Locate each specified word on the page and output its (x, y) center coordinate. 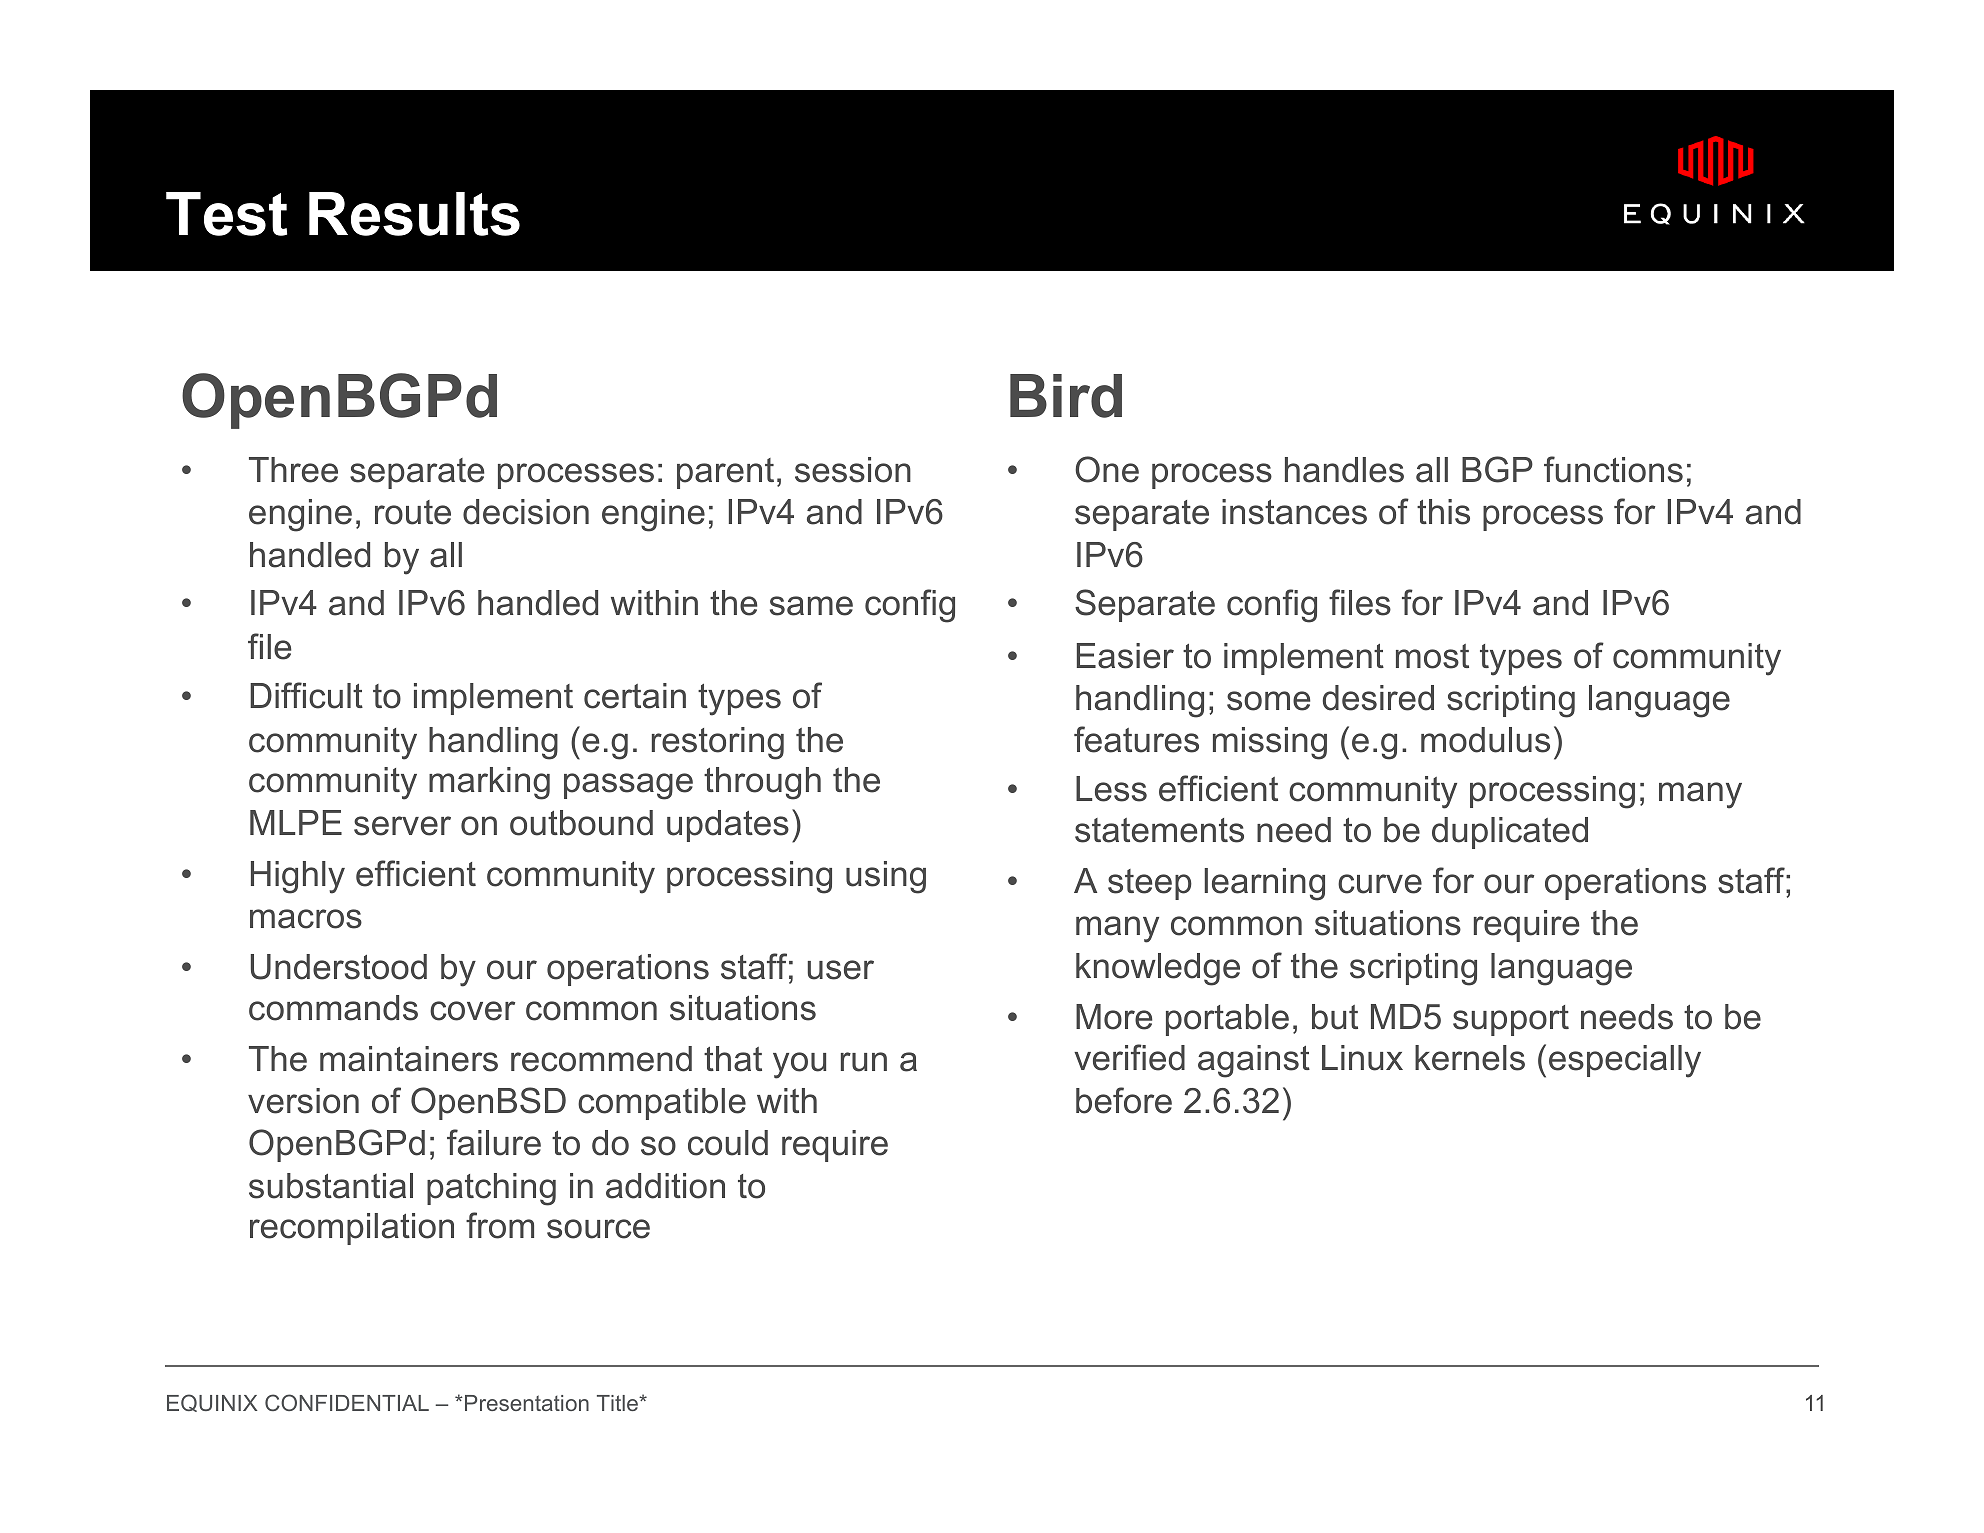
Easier (1125, 656)
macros (306, 919)
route (413, 512)
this (1443, 512)
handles (1344, 470)
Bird (1066, 396)
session (853, 470)
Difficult (306, 695)
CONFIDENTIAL (347, 1402)
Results (414, 214)
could (728, 1143)
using (886, 877)
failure (494, 1142)
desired (1378, 698)
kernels (1470, 1058)
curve (1380, 884)
